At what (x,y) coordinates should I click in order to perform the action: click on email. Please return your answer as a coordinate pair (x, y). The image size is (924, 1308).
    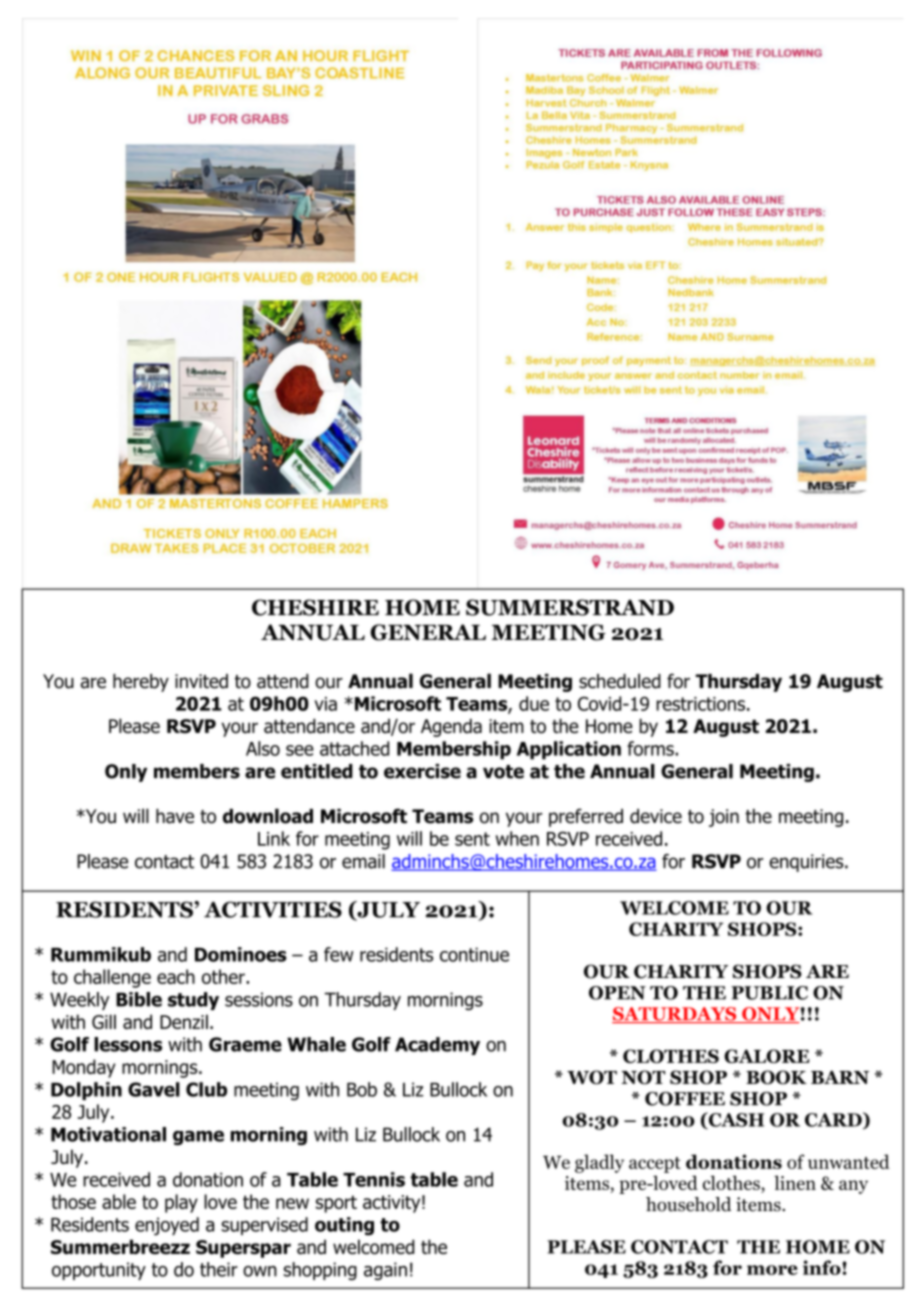
    Looking at the image, I should click on (363, 861).
